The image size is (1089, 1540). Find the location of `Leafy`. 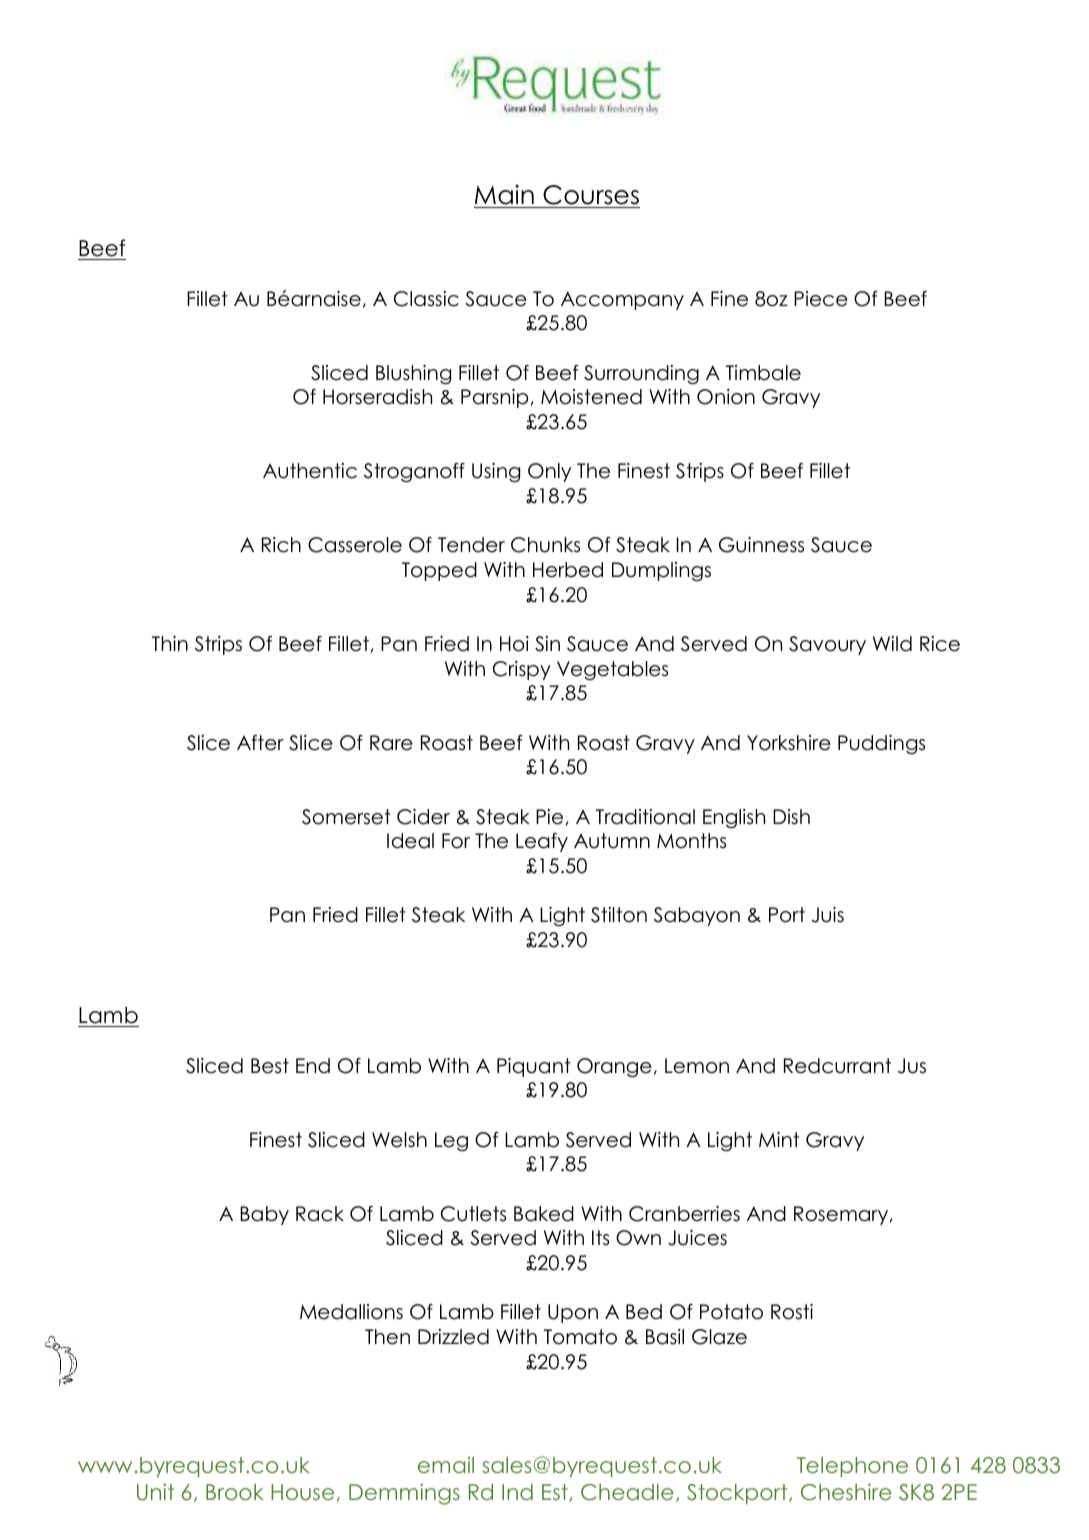

Leafy is located at coordinates (542, 842).
